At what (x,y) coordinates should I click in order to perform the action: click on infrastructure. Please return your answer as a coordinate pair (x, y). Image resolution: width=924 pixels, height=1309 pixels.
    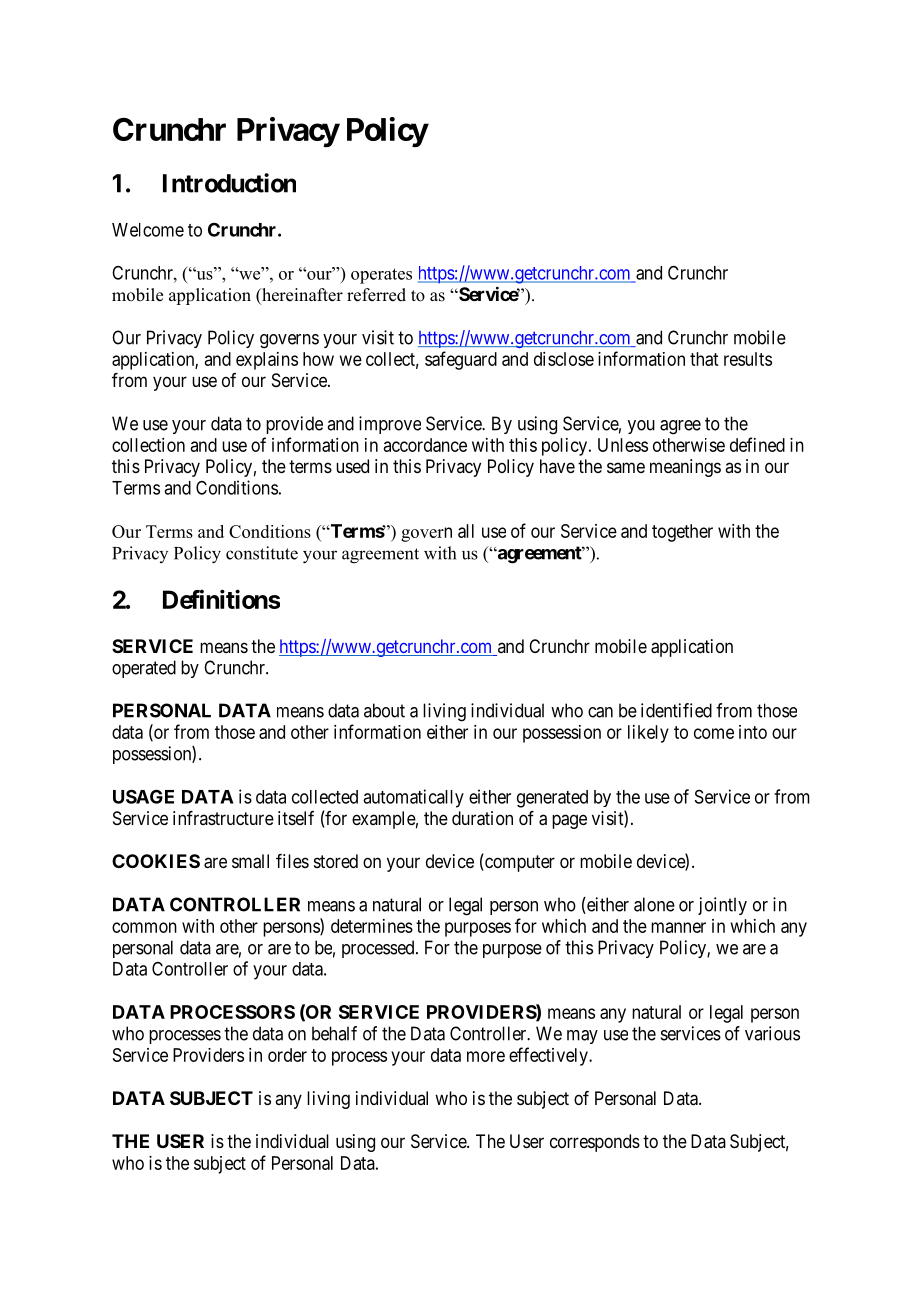
    Looking at the image, I should click on (223, 818).
